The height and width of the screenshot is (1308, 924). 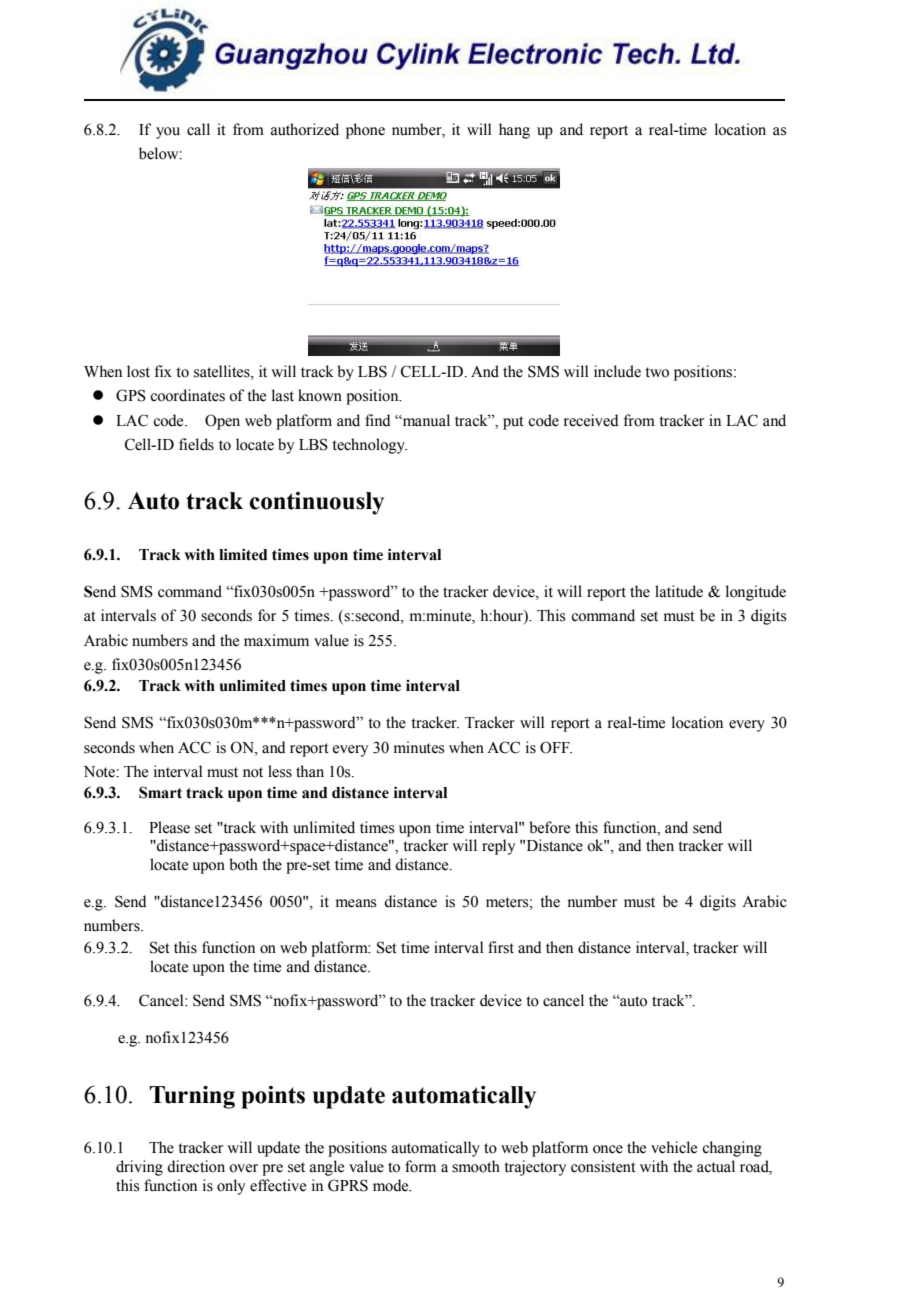 I want to click on find, so click(x=378, y=420).
